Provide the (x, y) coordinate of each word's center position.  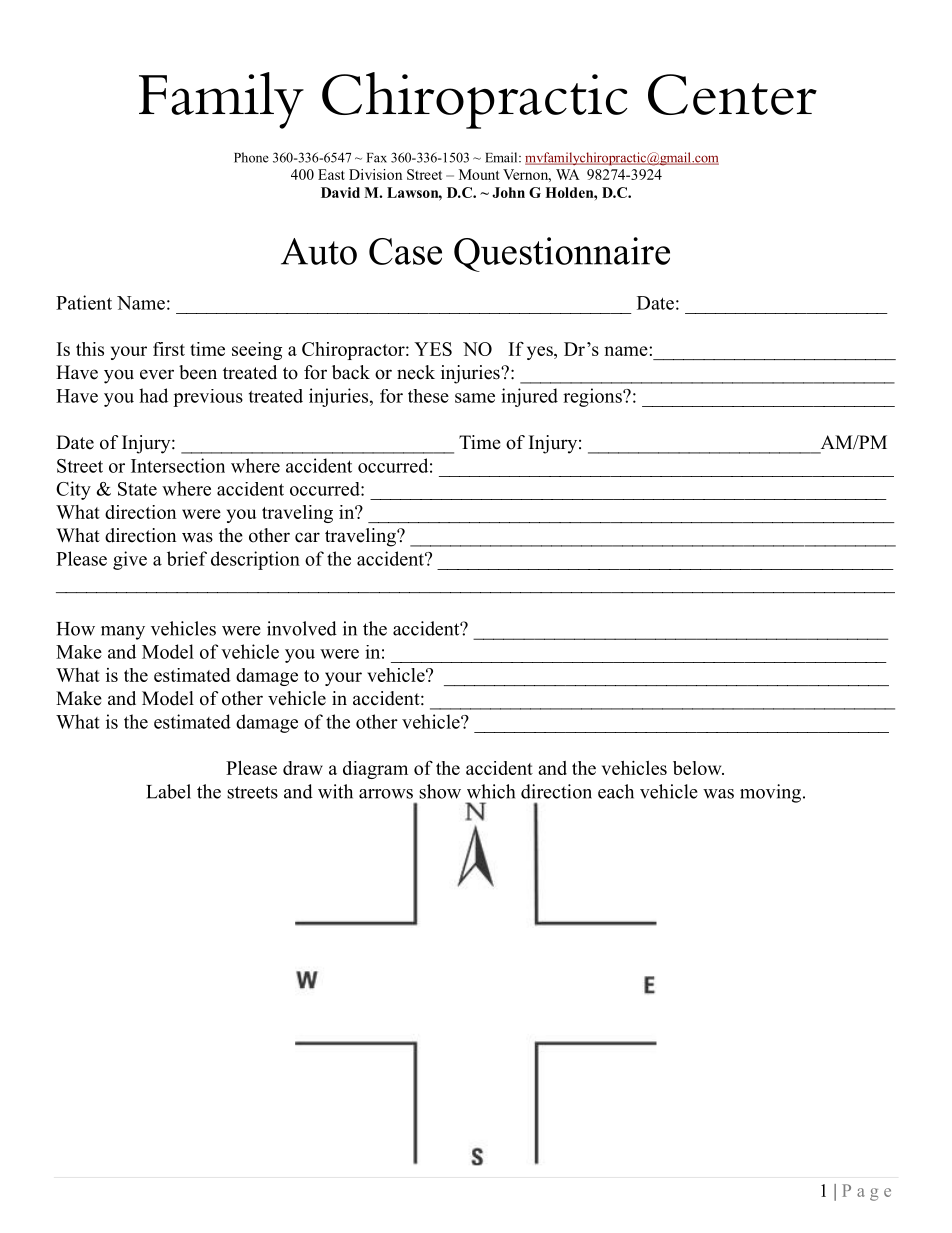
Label (168, 791)
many (123, 633)
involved (302, 628)
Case (405, 251)
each (616, 791)
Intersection (178, 465)
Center (732, 94)
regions (593, 397)
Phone (251, 157)
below (698, 768)
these (428, 396)
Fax (376, 158)
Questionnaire (562, 254)
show (440, 791)
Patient (84, 302)
